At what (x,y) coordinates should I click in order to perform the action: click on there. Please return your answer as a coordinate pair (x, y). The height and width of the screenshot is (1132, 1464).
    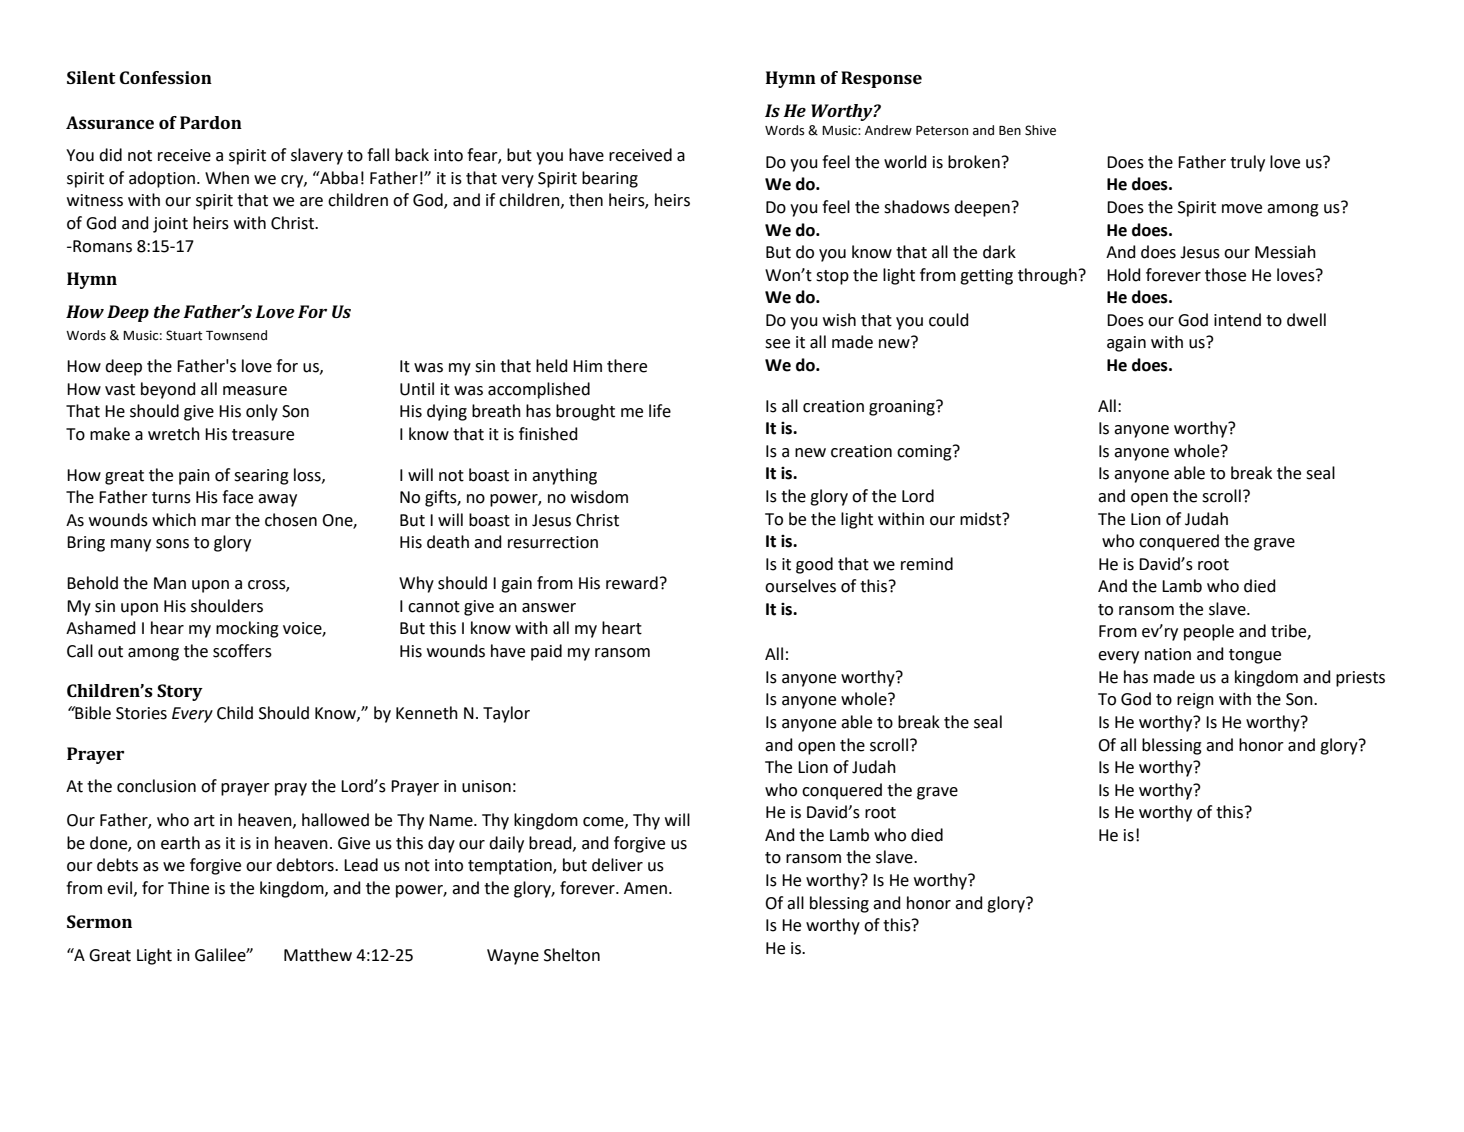
    Looking at the image, I should click on (627, 366).
